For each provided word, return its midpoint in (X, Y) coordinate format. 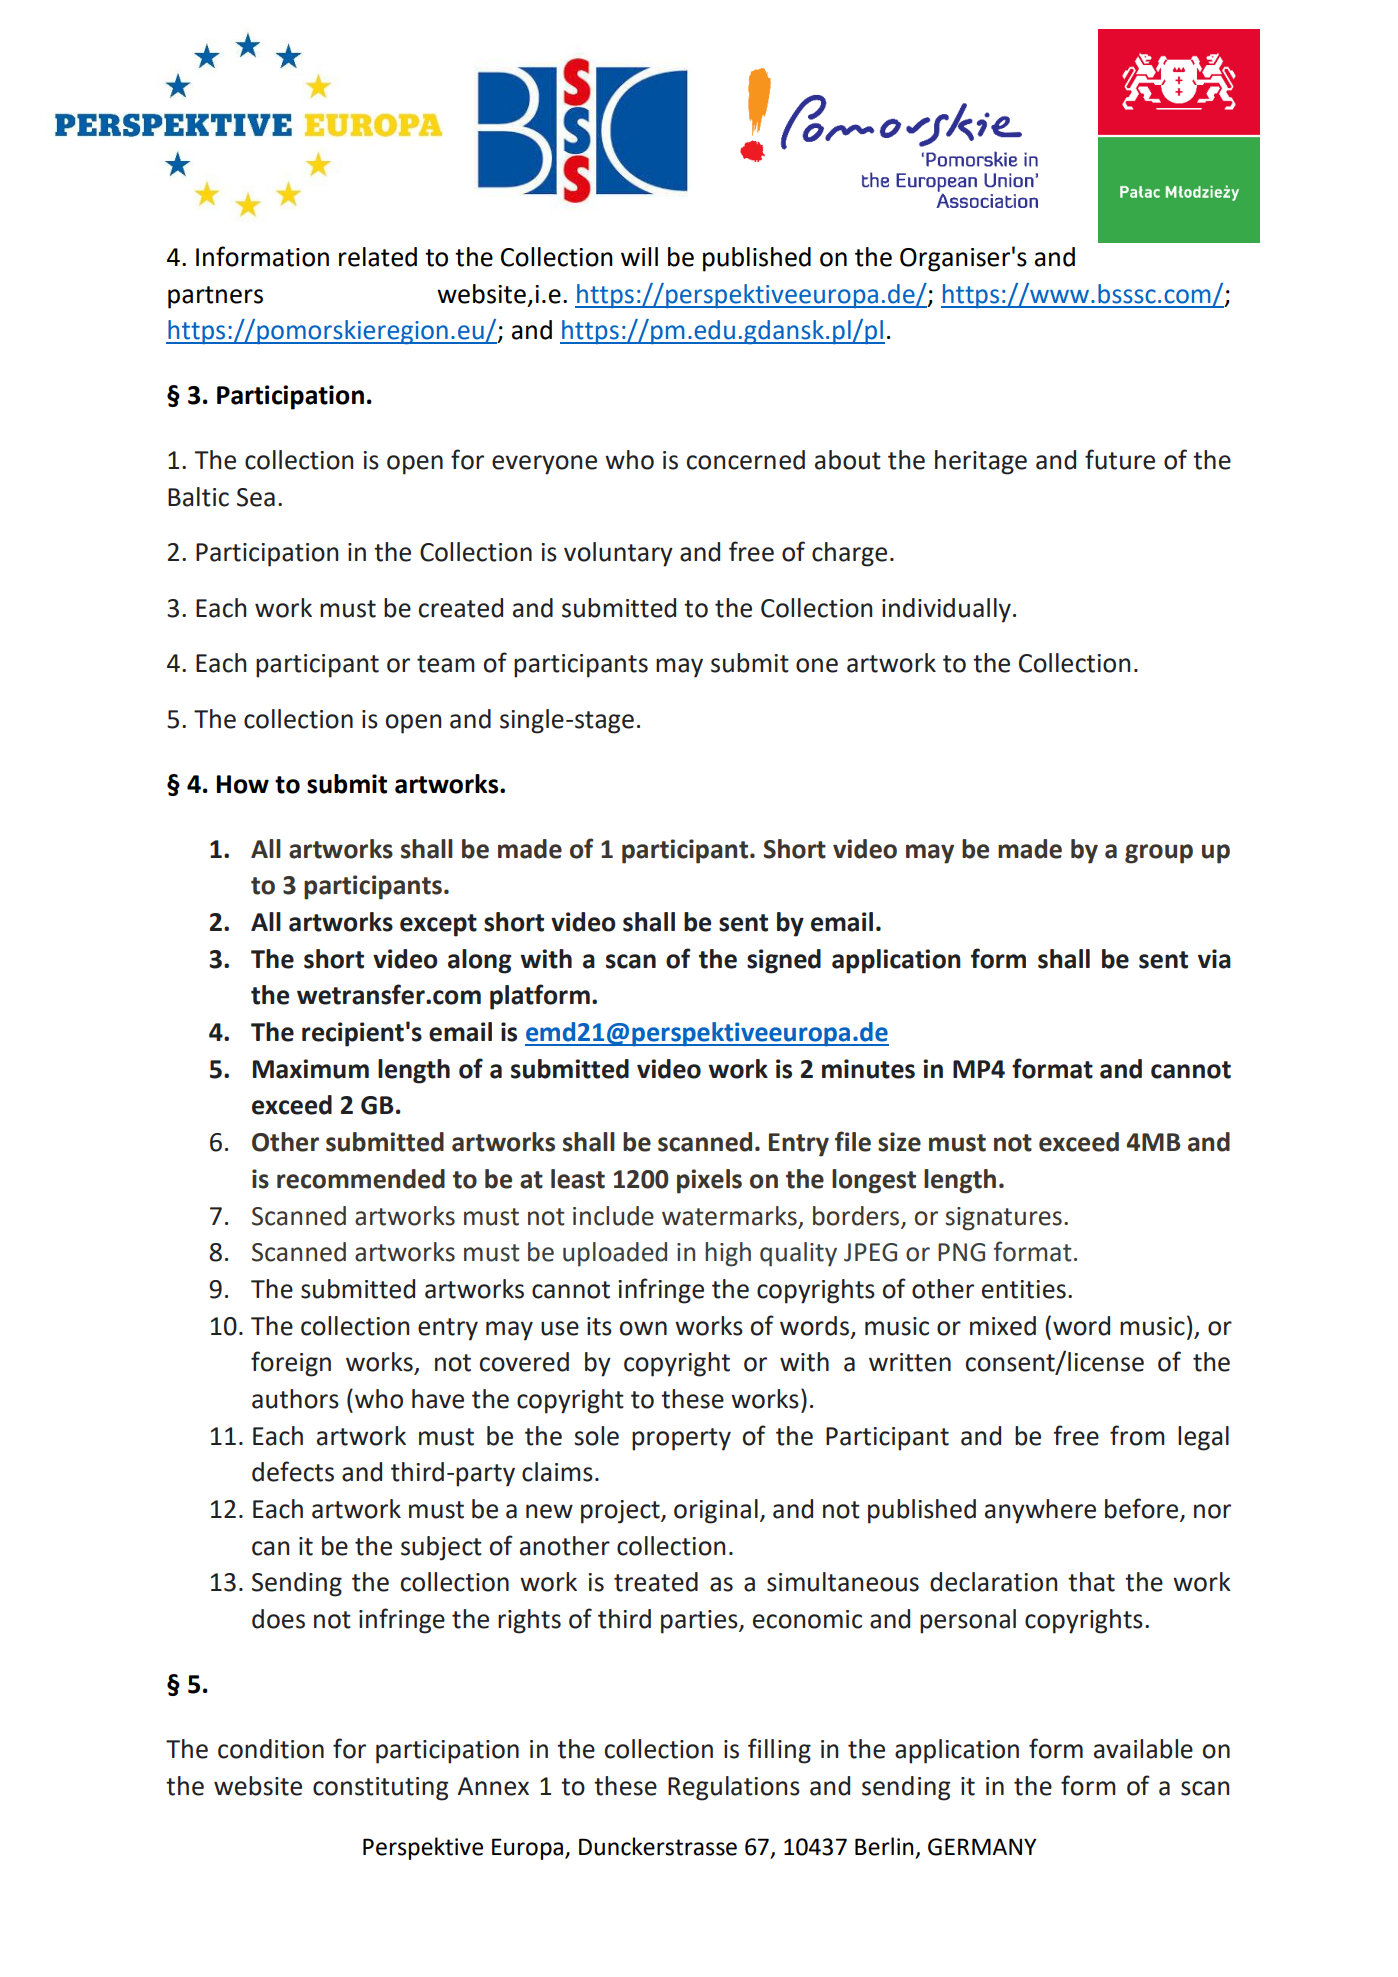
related (378, 257)
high (728, 1254)
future (1120, 459)
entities (1024, 1289)
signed (784, 961)
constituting (380, 1789)
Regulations (734, 1788)
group (1159, 854)
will (639, 256)
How (243, 784)
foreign (291, 1364)
